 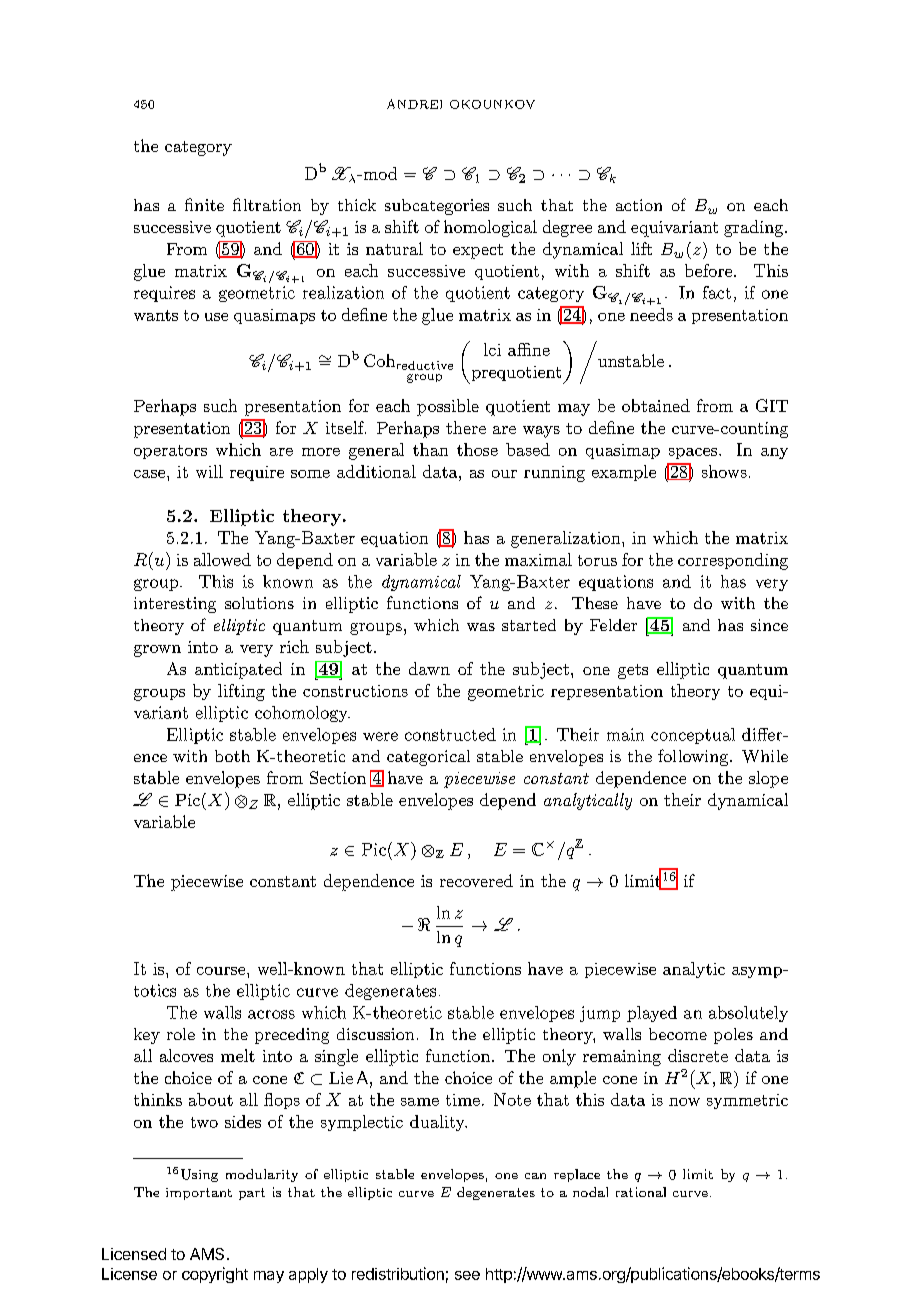 What do you see at coordinates (429, 668) in the screenshot?
I see `dawn` at bounding box center [429, 668].
